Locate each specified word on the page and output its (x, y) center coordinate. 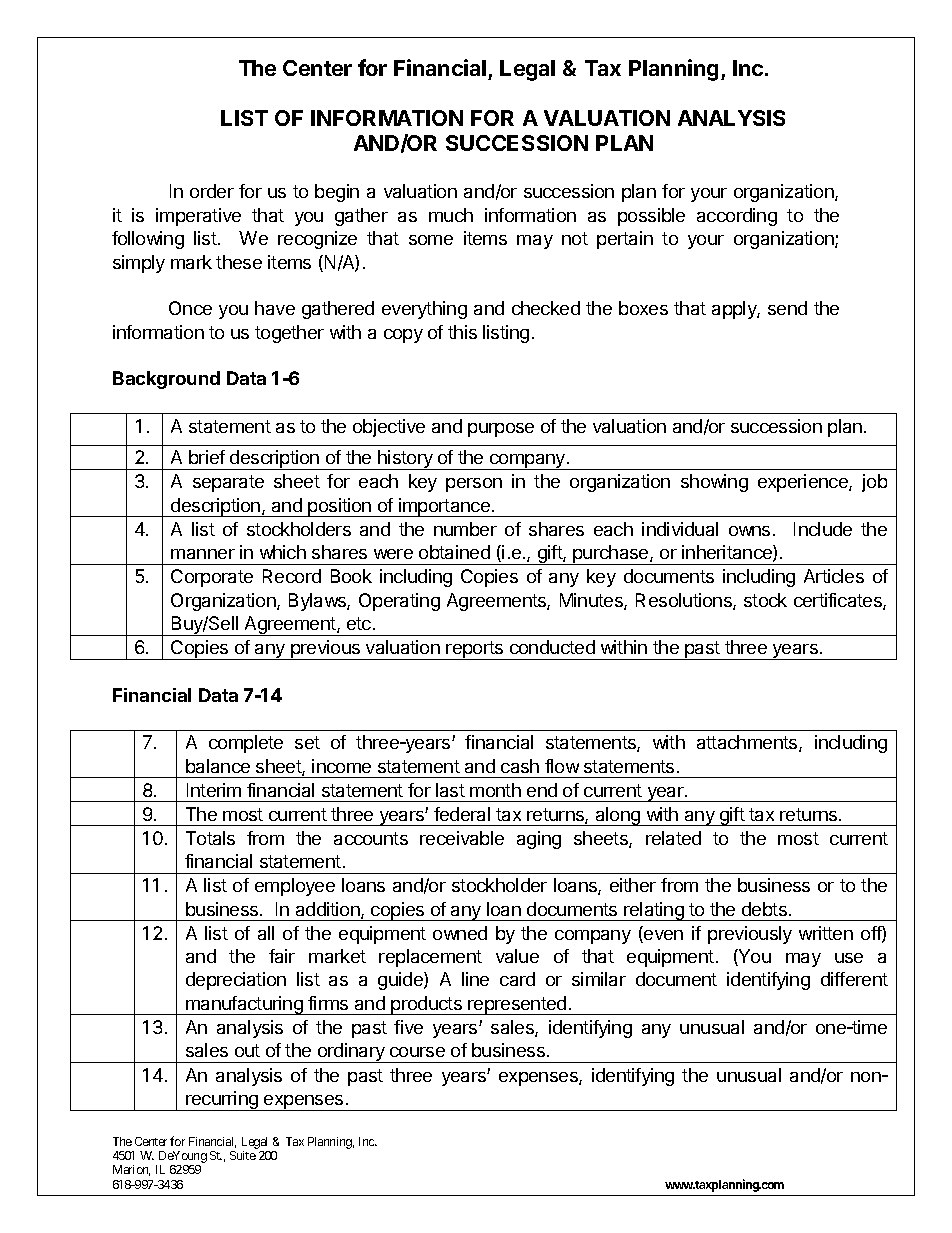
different (854, 979)
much (451, 215)
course (417, 1052)
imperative (198, 217)
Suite (243, 1155)
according (737, 217)
